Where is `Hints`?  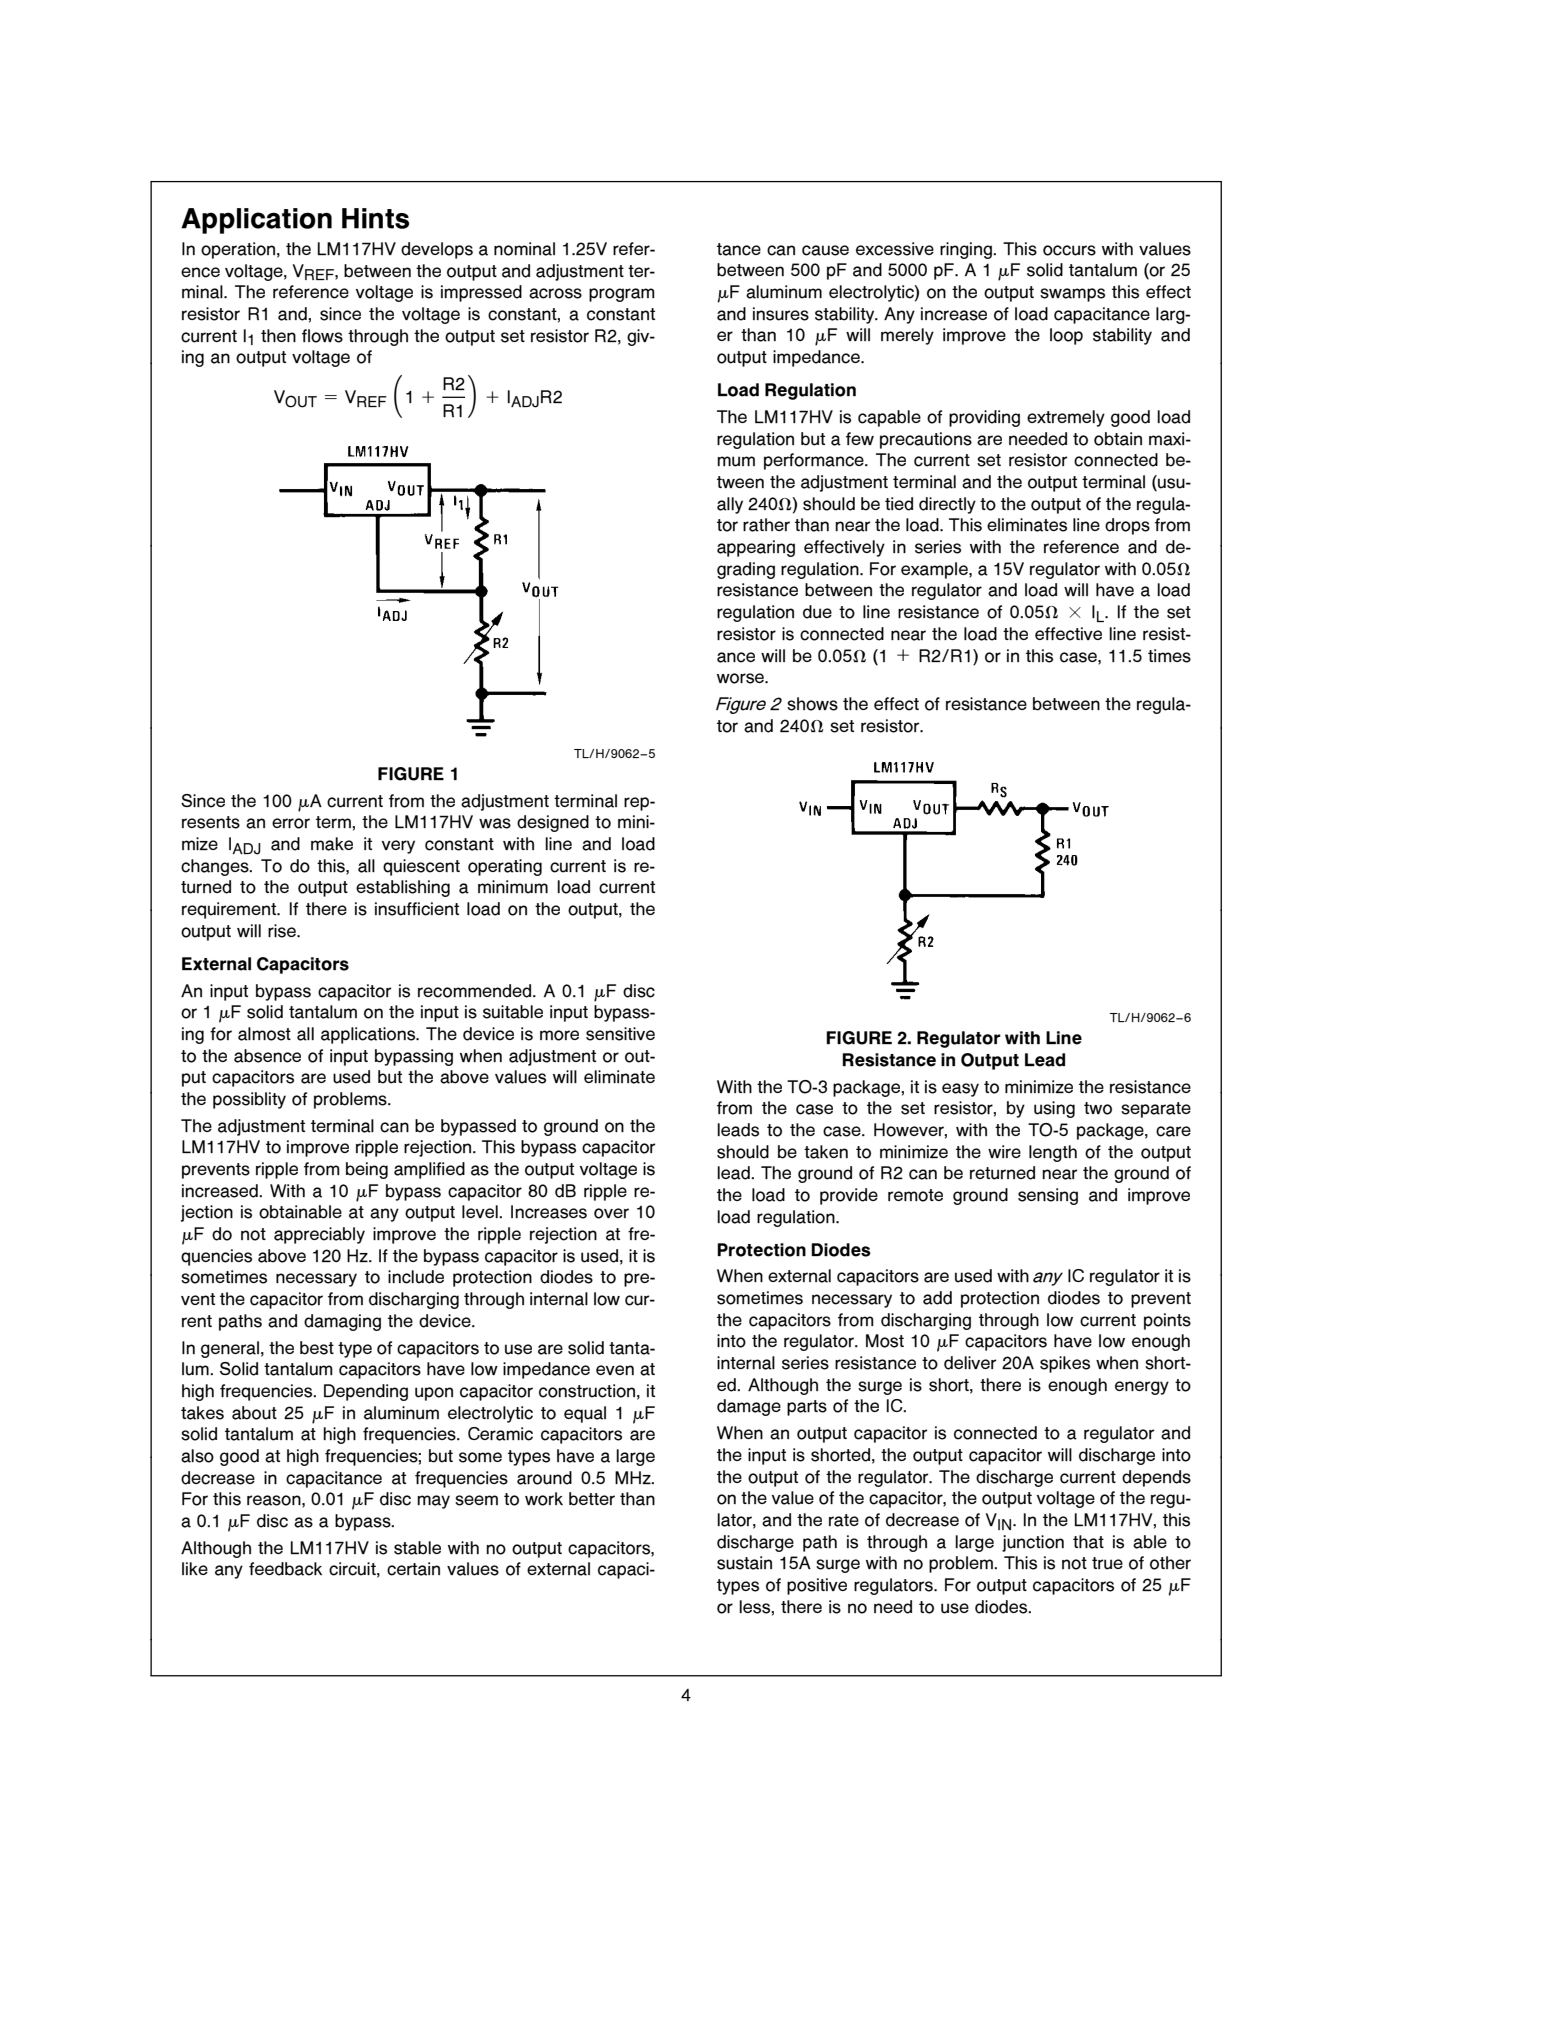
Hints is located at coordinates (375, 218).
